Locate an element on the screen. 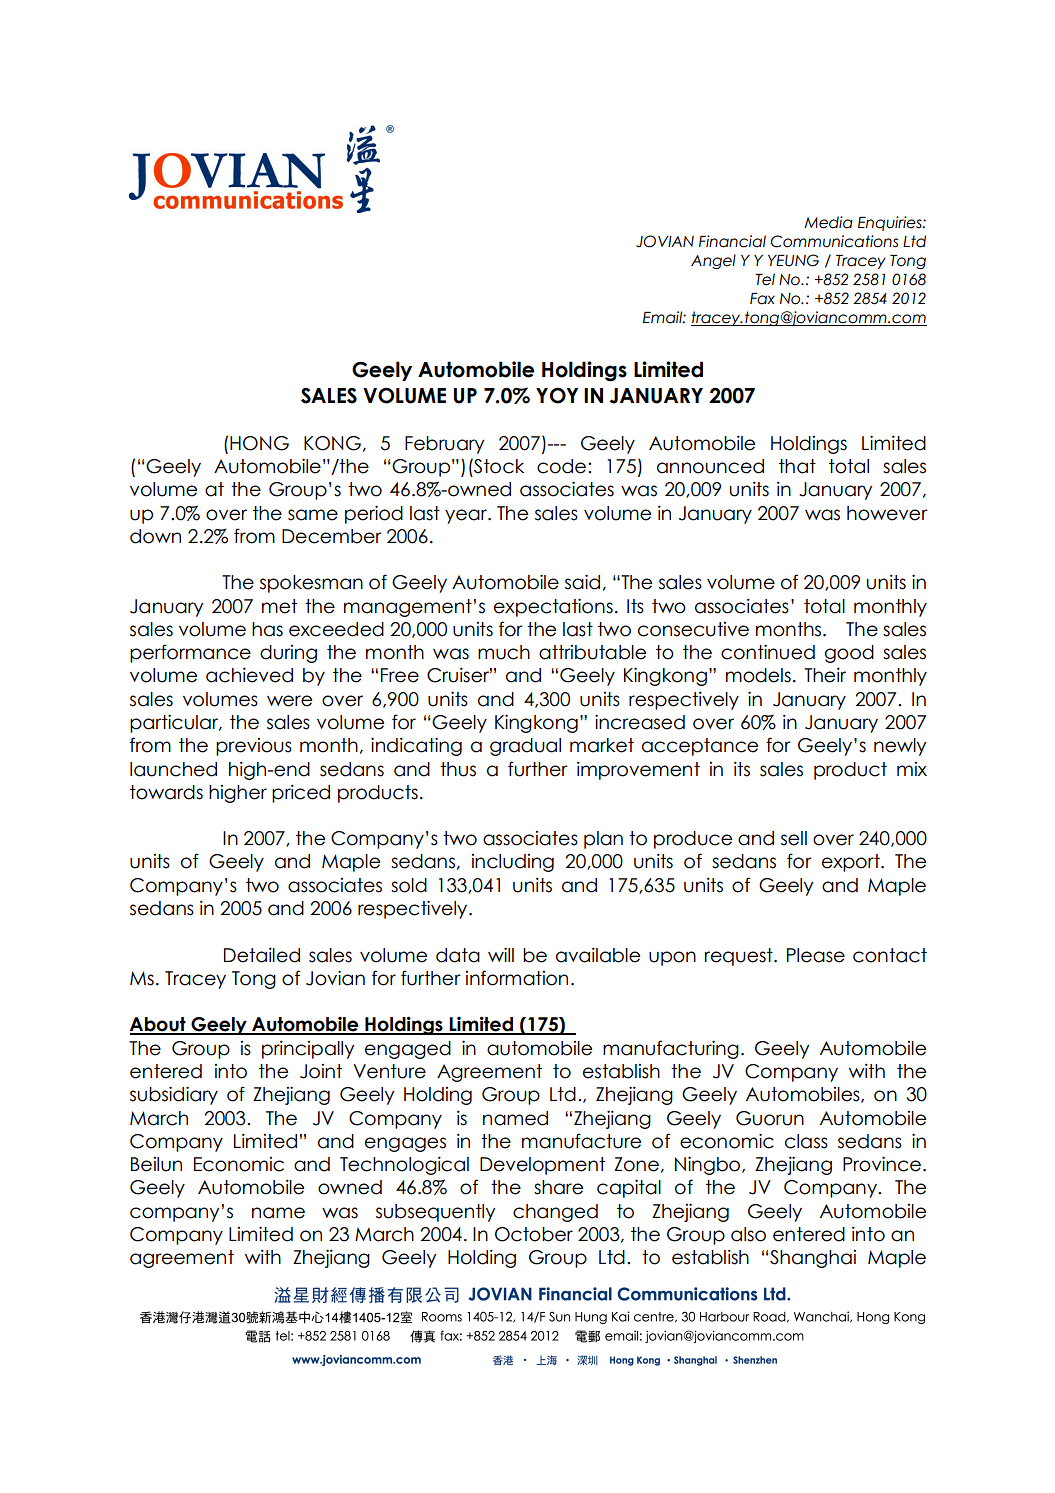  information is located at coordinates (517, 978).
